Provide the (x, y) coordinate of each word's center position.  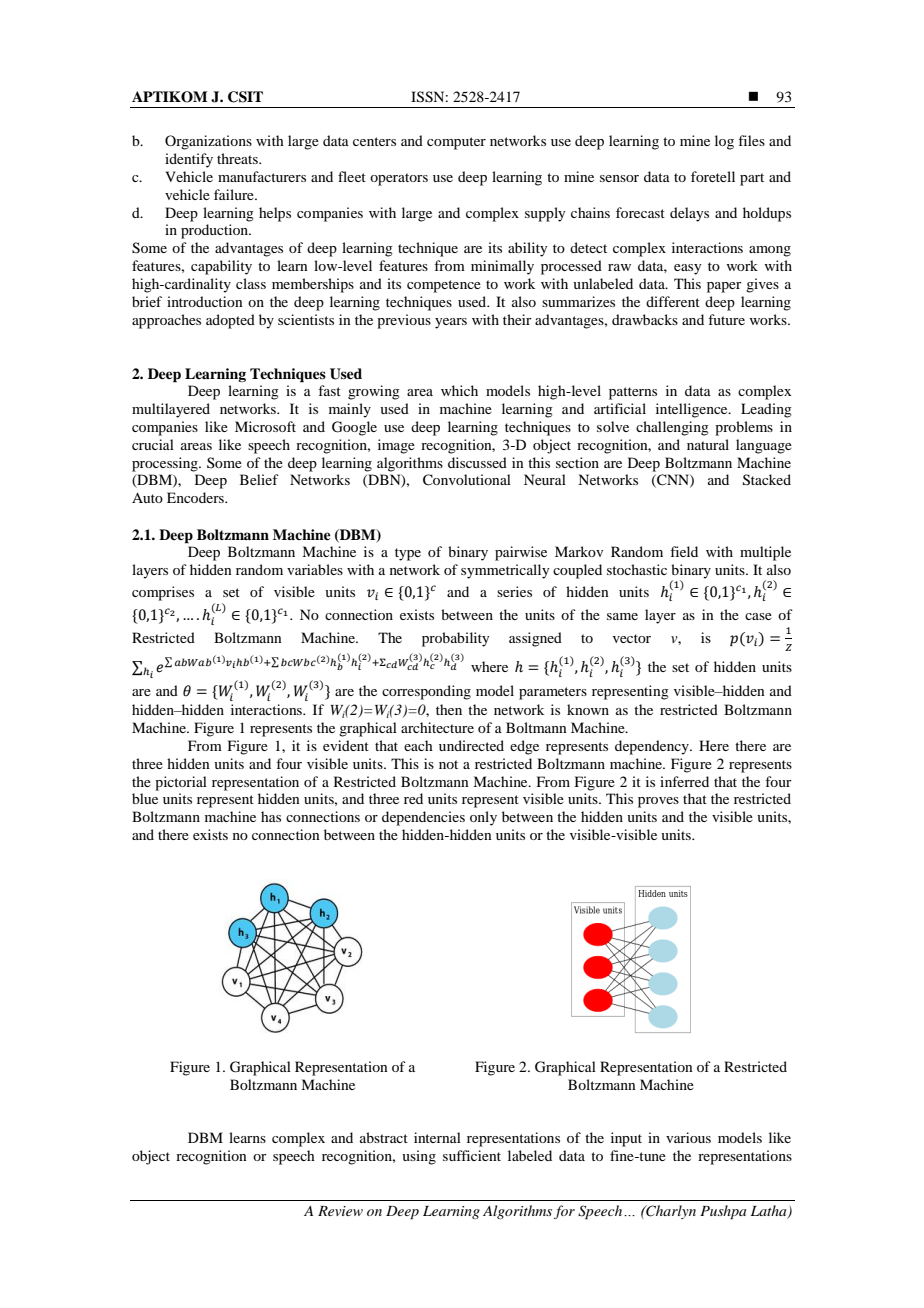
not (448, 764)
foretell (713, 176)
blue (145, 798)
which (459, 390)
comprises (163, 593)
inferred (684, 781)
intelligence (693, 410)
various (688, 1137)
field (684, 551)
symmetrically (505, 571)
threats (238, 158)
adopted (230, 321)
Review (340, 1211)
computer (456, 143)
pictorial (181, 783)
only (483, 818)
